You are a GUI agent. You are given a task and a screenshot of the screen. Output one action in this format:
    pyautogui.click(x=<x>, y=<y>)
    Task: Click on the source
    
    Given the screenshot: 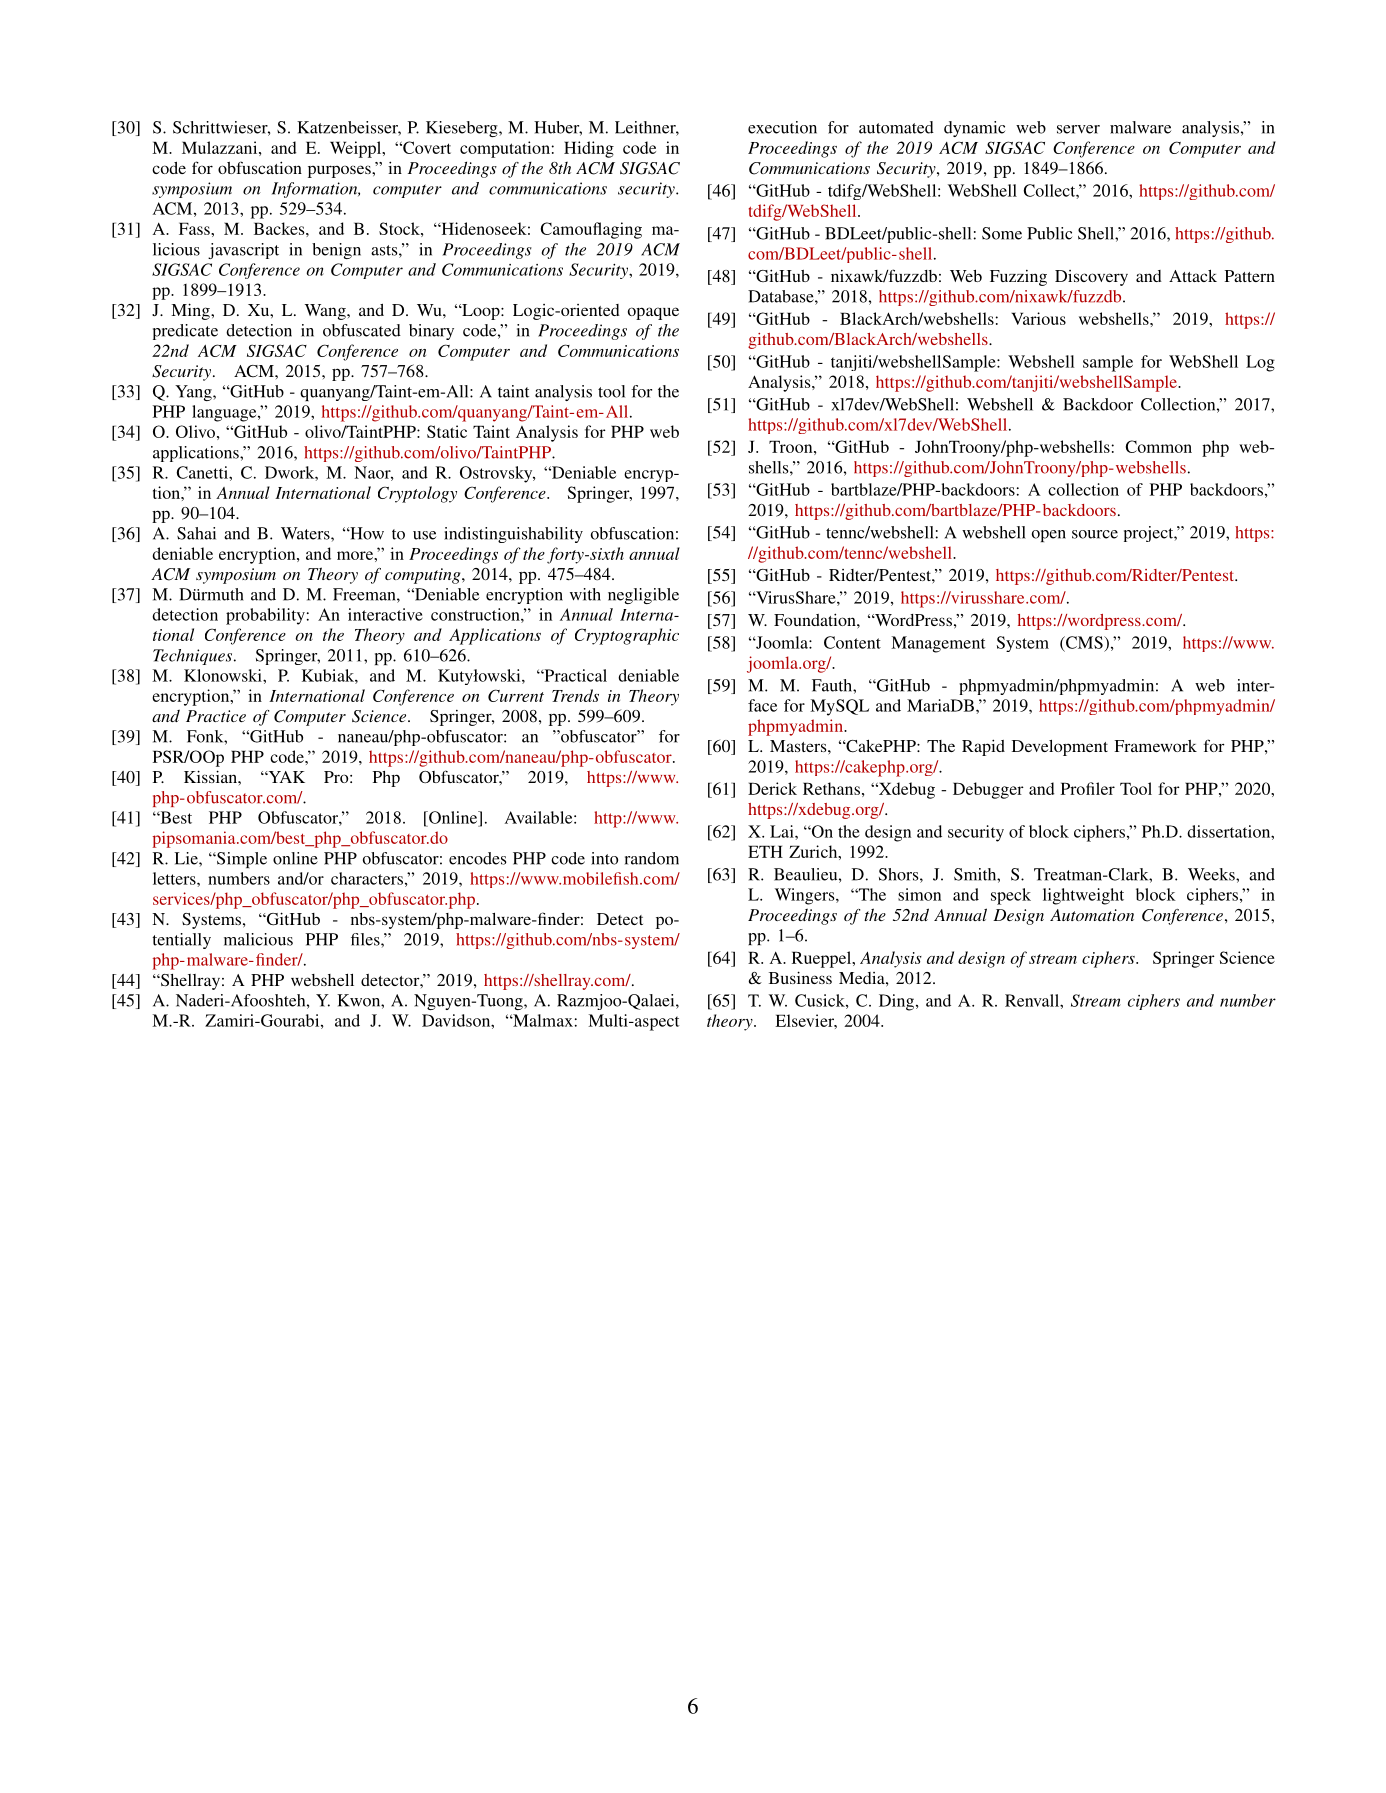 What is the action you would take?
    pyautogui.click(x=1095, y=534)
